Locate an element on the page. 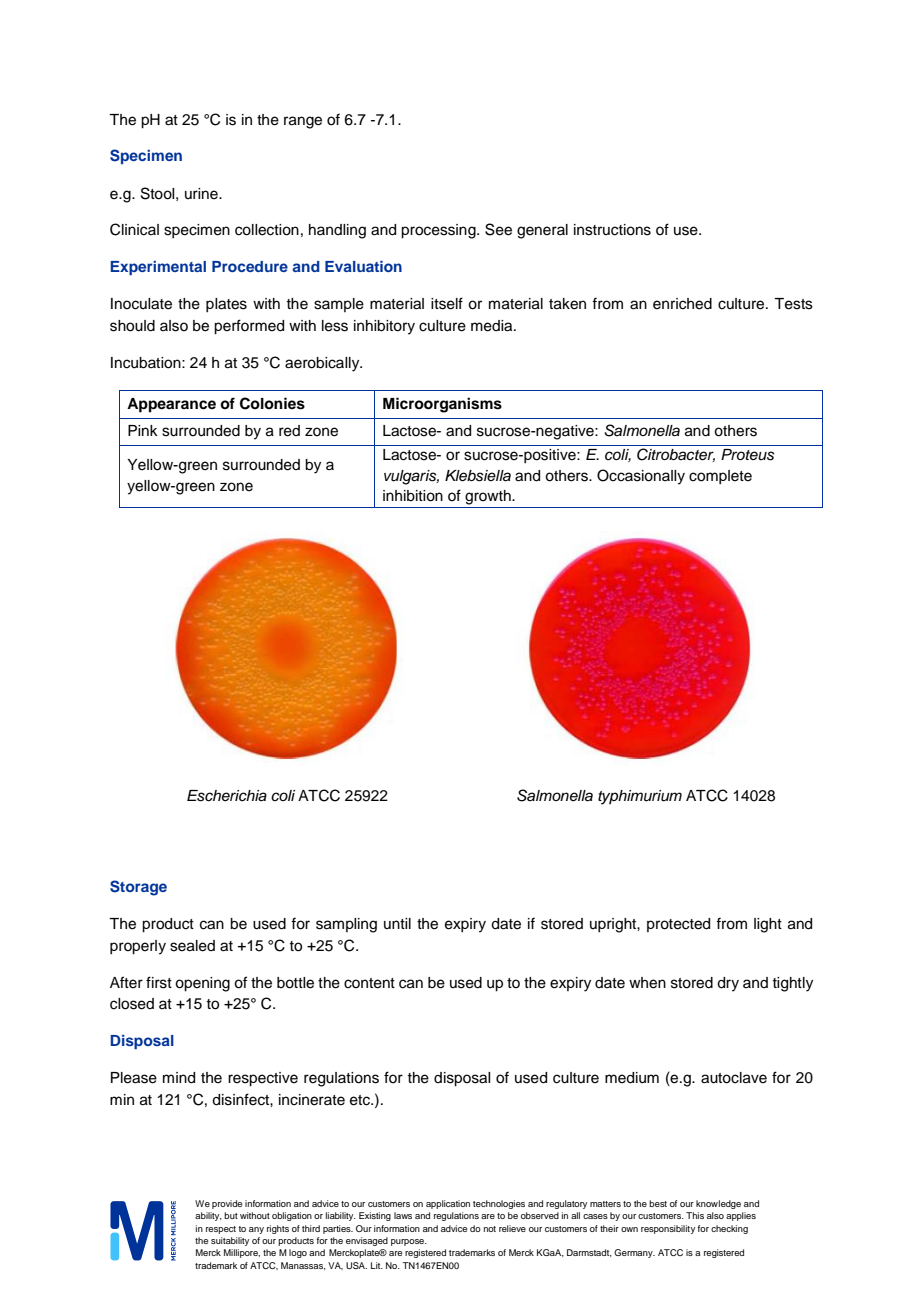 The height and width of the page is (1308, 924). processing is located at coordinates (439, 231).
